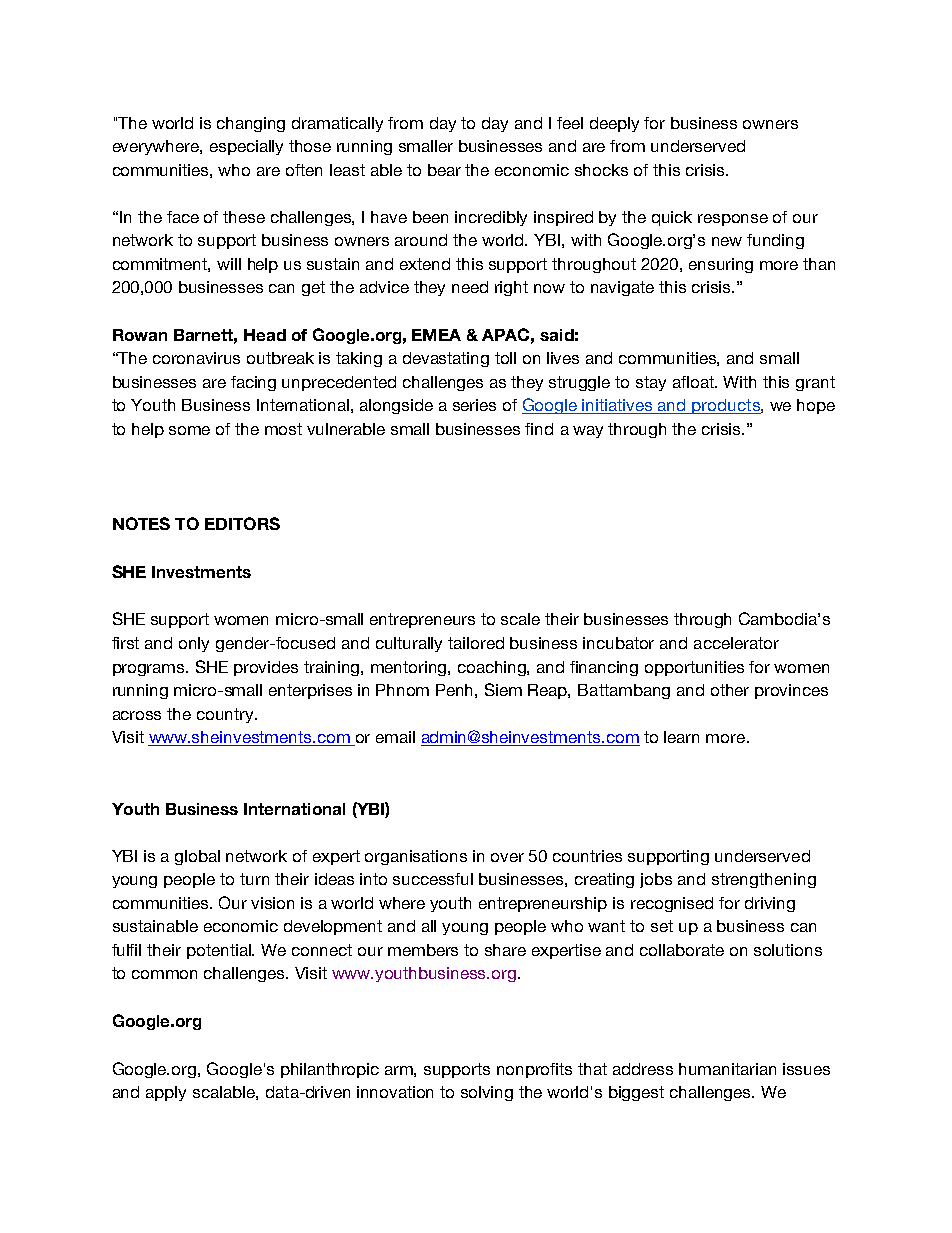  What do you see at coordinates (736, 643) in the image?
I see `accelerator` at bounding box center [736, 643].
